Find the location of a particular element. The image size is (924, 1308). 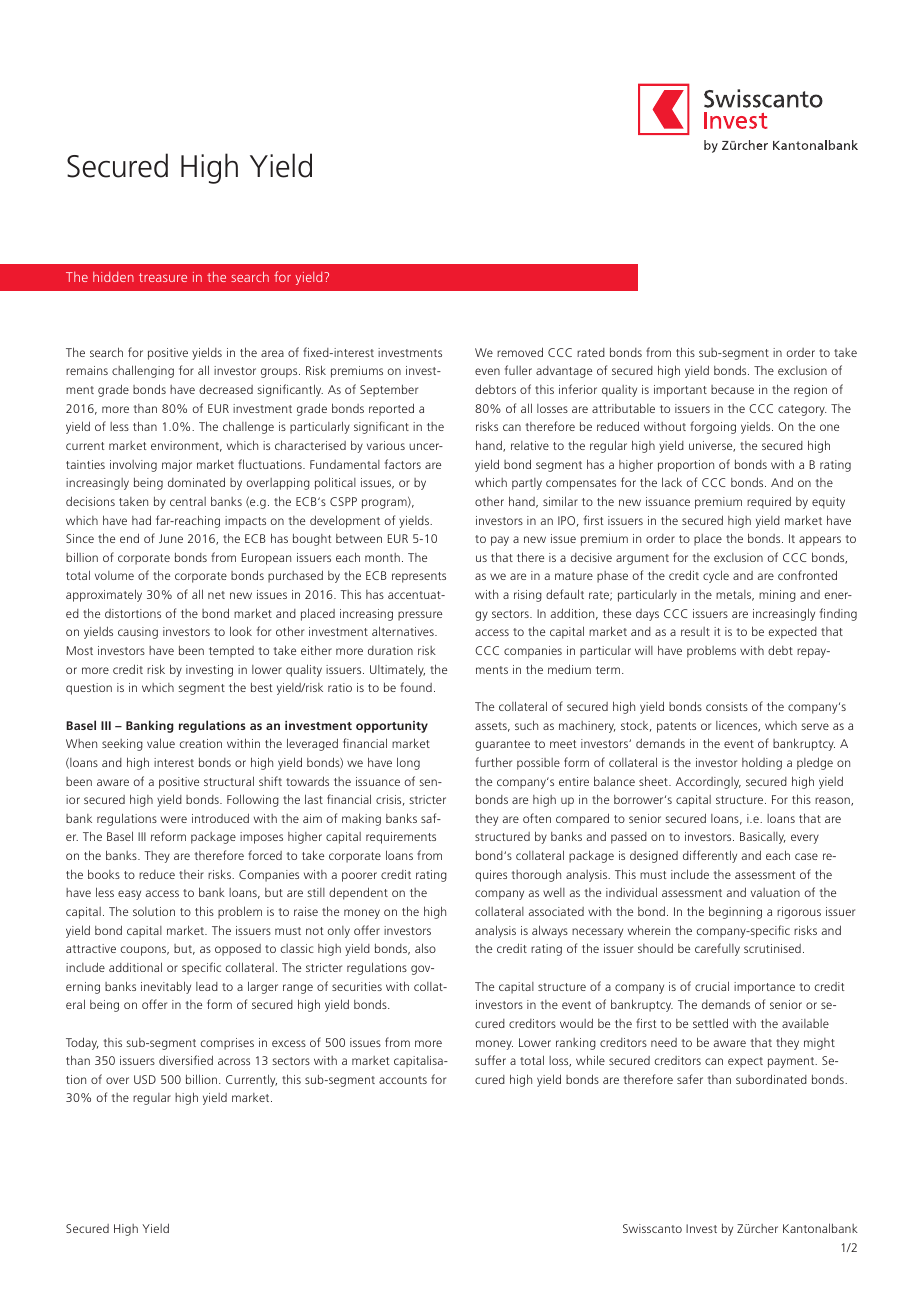

easy is located at coordinates (129, 895).
